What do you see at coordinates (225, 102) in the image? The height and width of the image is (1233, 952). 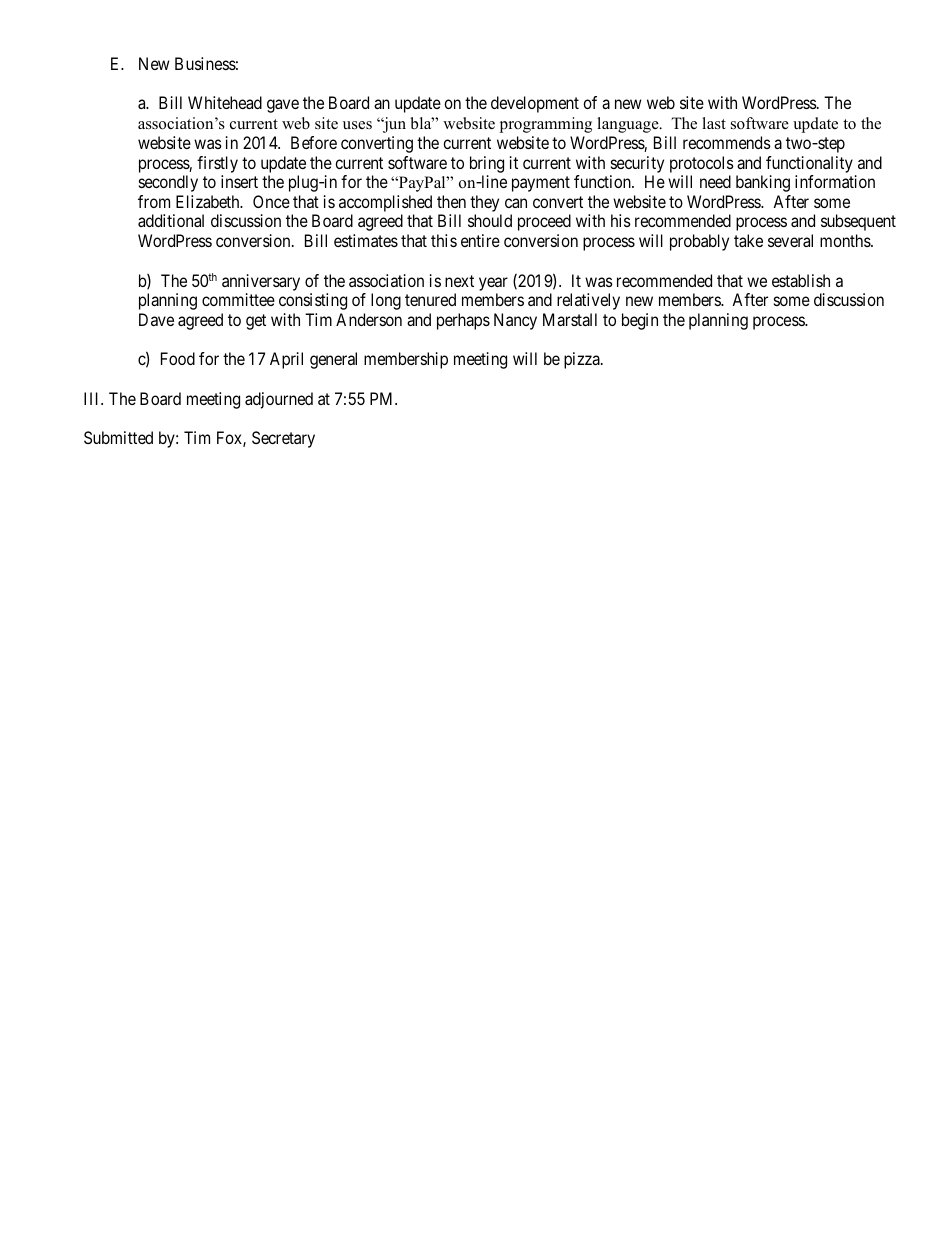 I see `Whitehead` at bounding box center [225, 102].
